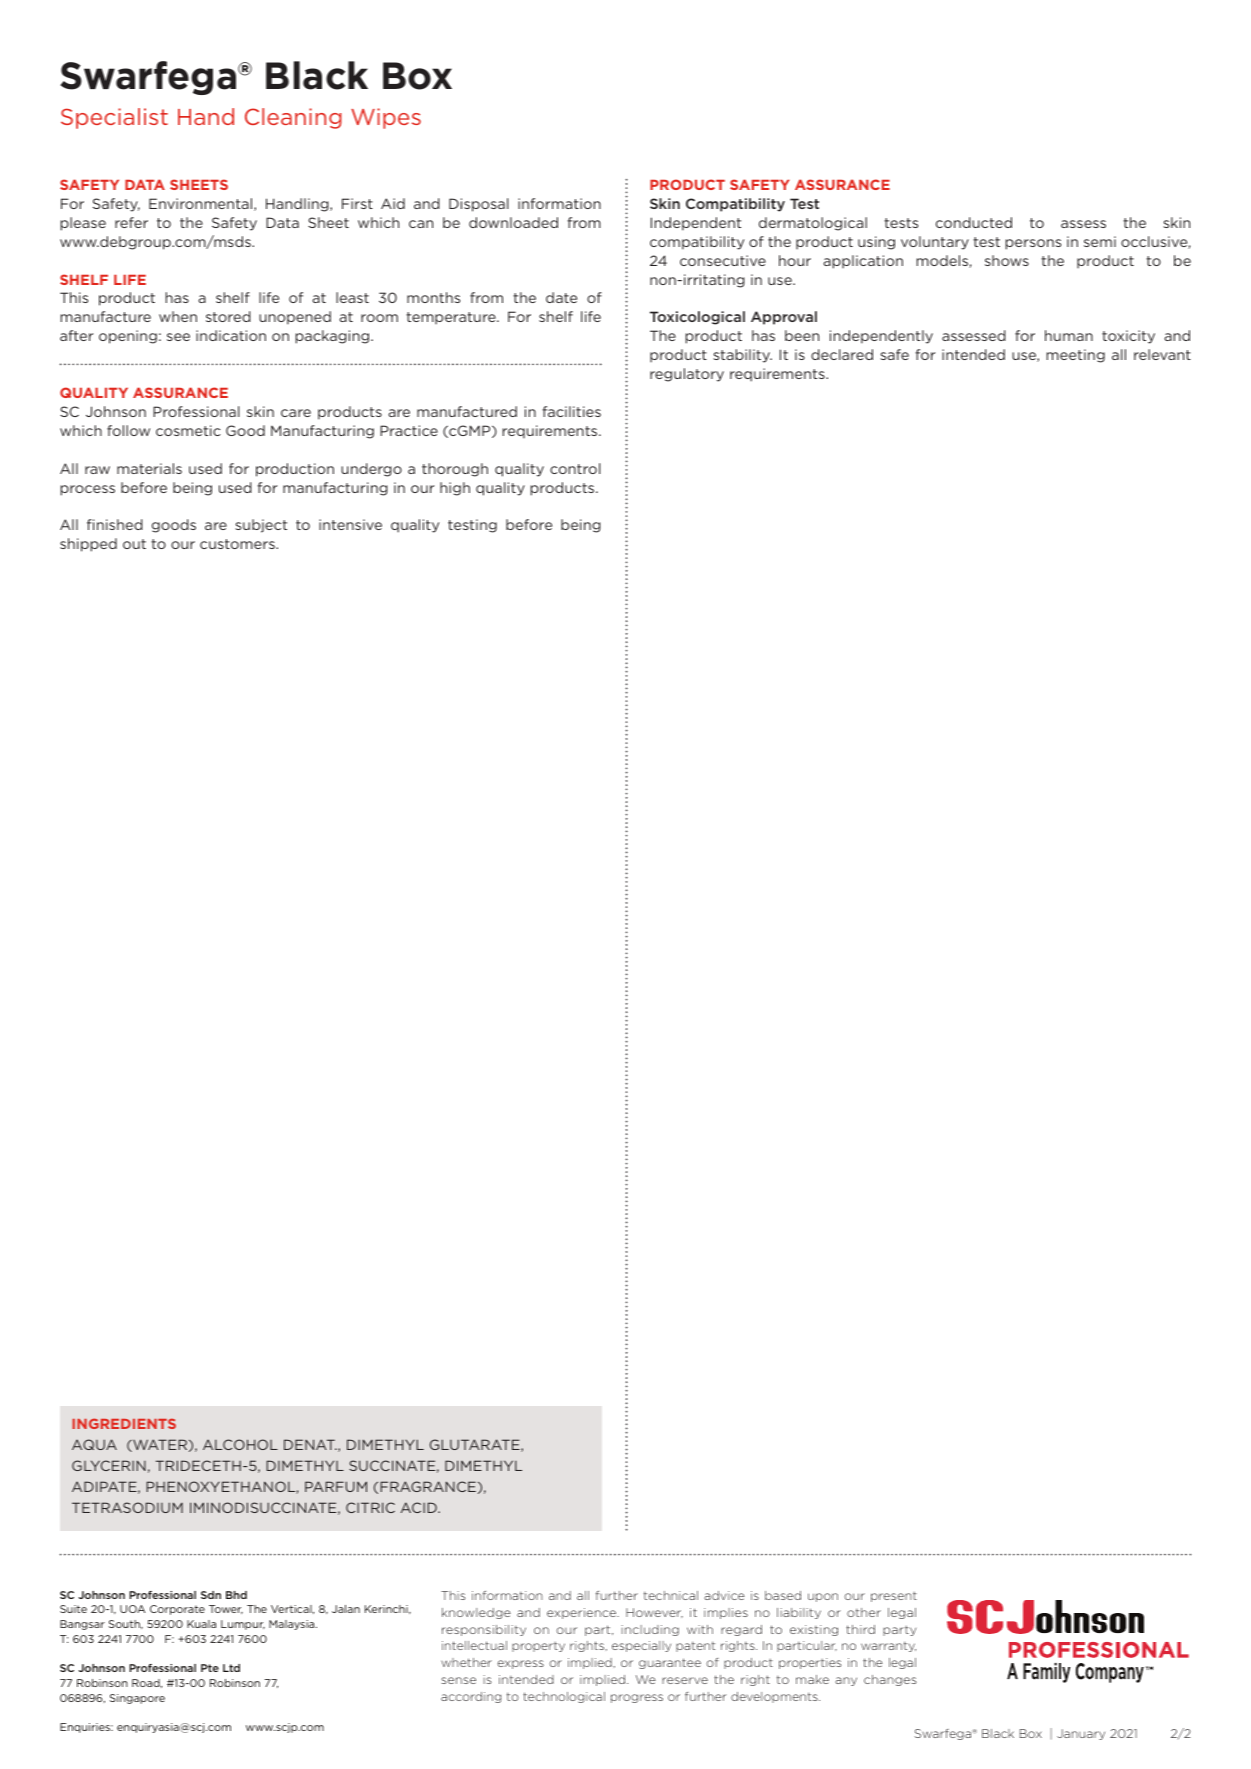  What do you see at coordinates (202, 204) in the screenshot?
I see `Environmental` at bounding box center [202, 204].
